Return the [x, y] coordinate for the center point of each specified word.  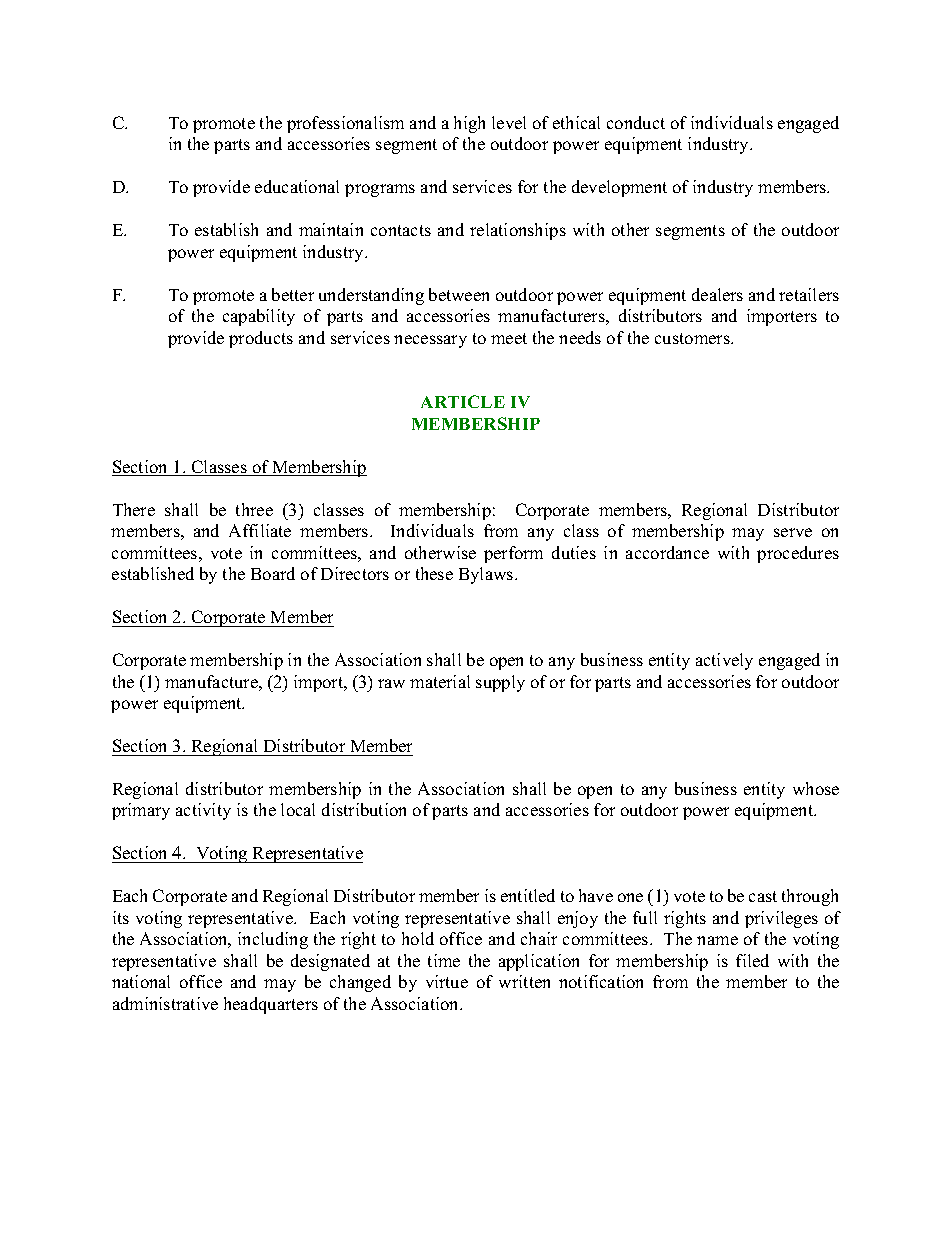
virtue [447, 981]
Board [273, 573]
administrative [165, 1003]
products [261, 339]
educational [297, 186]
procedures [798, 554]
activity [203, 811]
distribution [364, 809]
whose [816, 788]
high [469, 124]
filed [752, 960]
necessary [430, 341]
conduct [636, 122]
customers [693, 338]
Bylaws [487, 575]
